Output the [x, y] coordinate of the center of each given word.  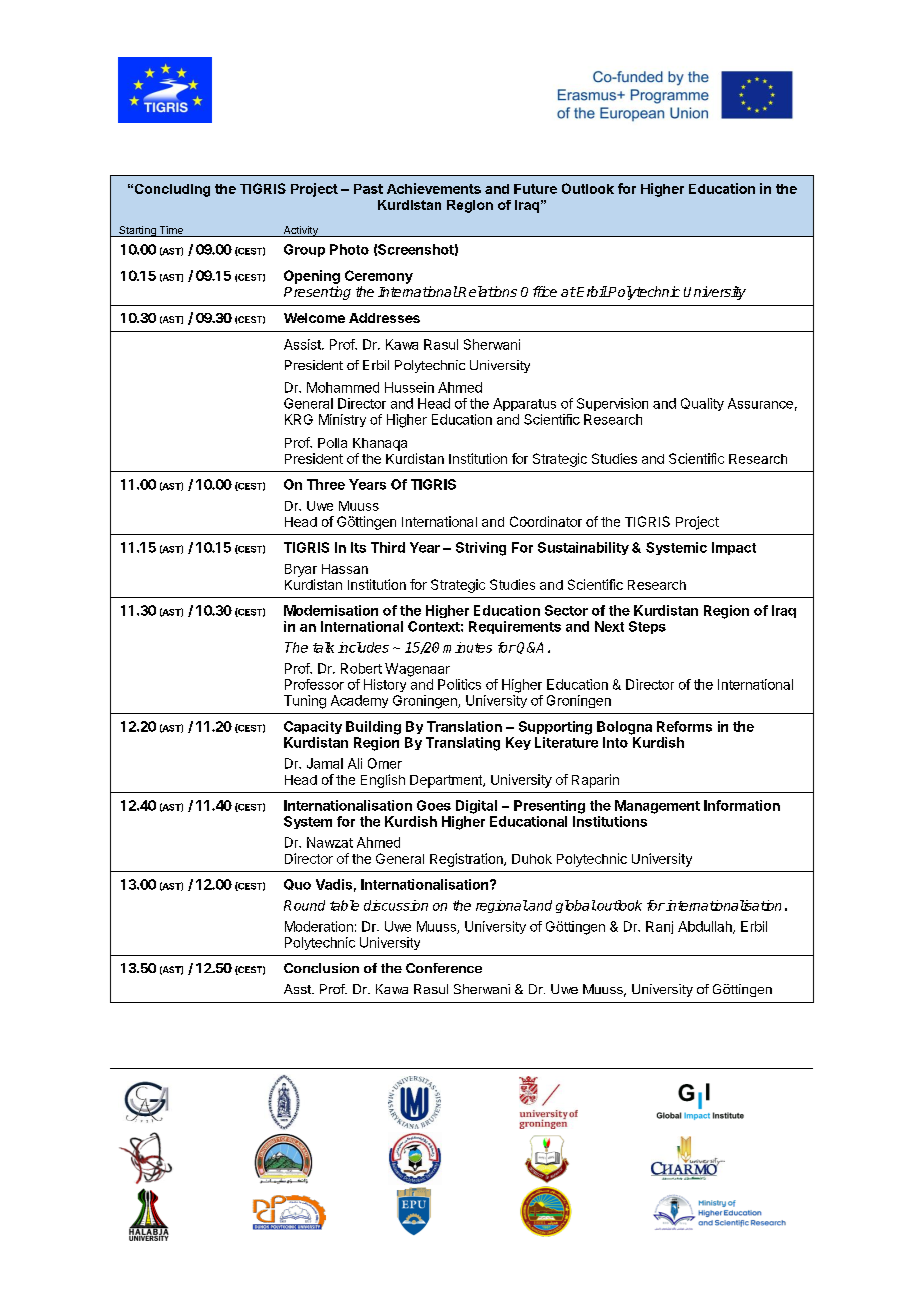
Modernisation [331, 610]
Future [535, 189]
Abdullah [706, 927]
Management [657, 807]
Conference [444, 968]
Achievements [434, 188]
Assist [303, 344]
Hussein [409, 387]
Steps [647, 627]
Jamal [325, 763]
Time [171, 231]
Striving [481, 549]
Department [447, 781]
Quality [702, 404]
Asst [298, 989]
